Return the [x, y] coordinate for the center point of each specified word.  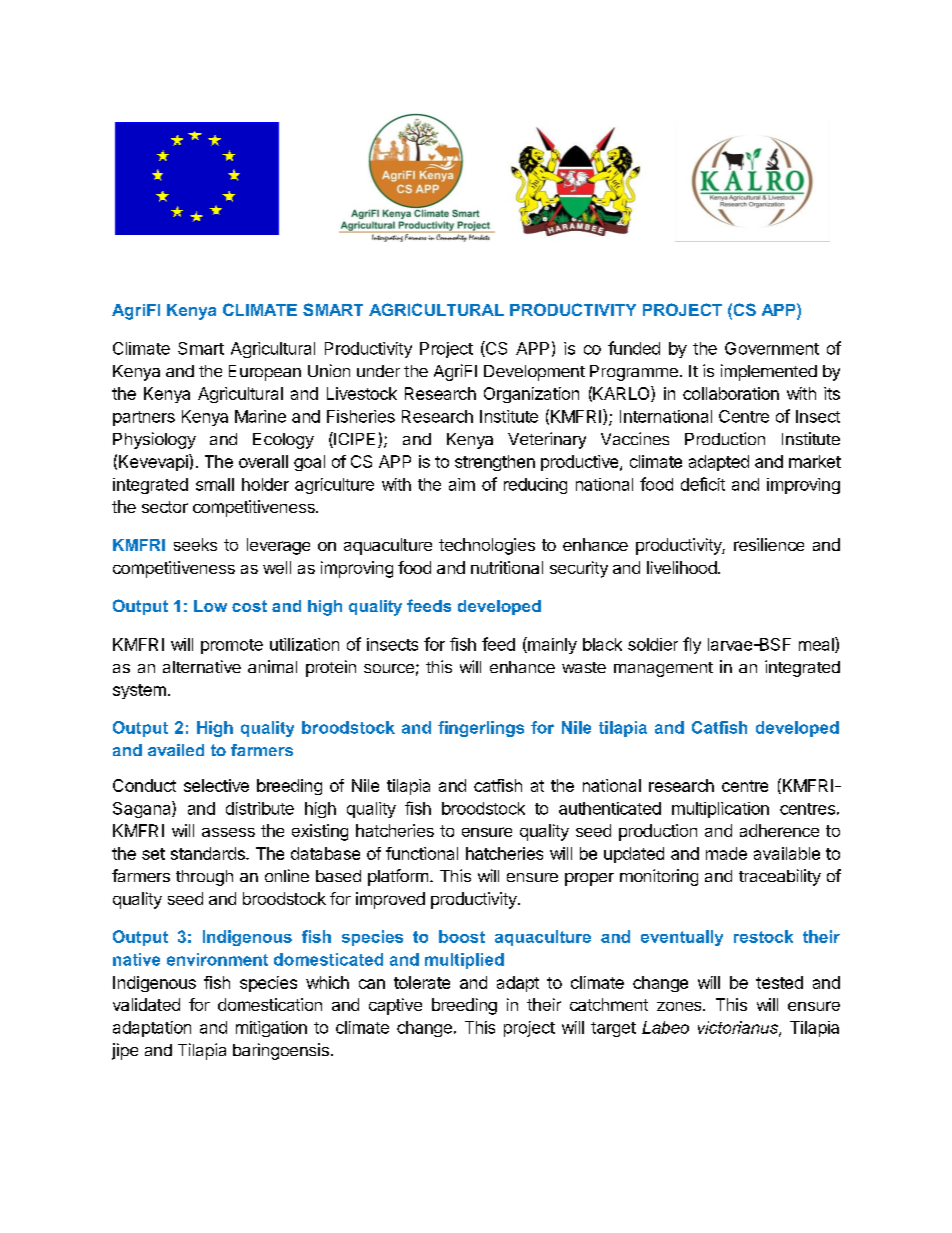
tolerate [422, 982]
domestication [270, 1004]
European [265, 373]
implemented [769, 372]
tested [779, 982]
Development [534, 373]
